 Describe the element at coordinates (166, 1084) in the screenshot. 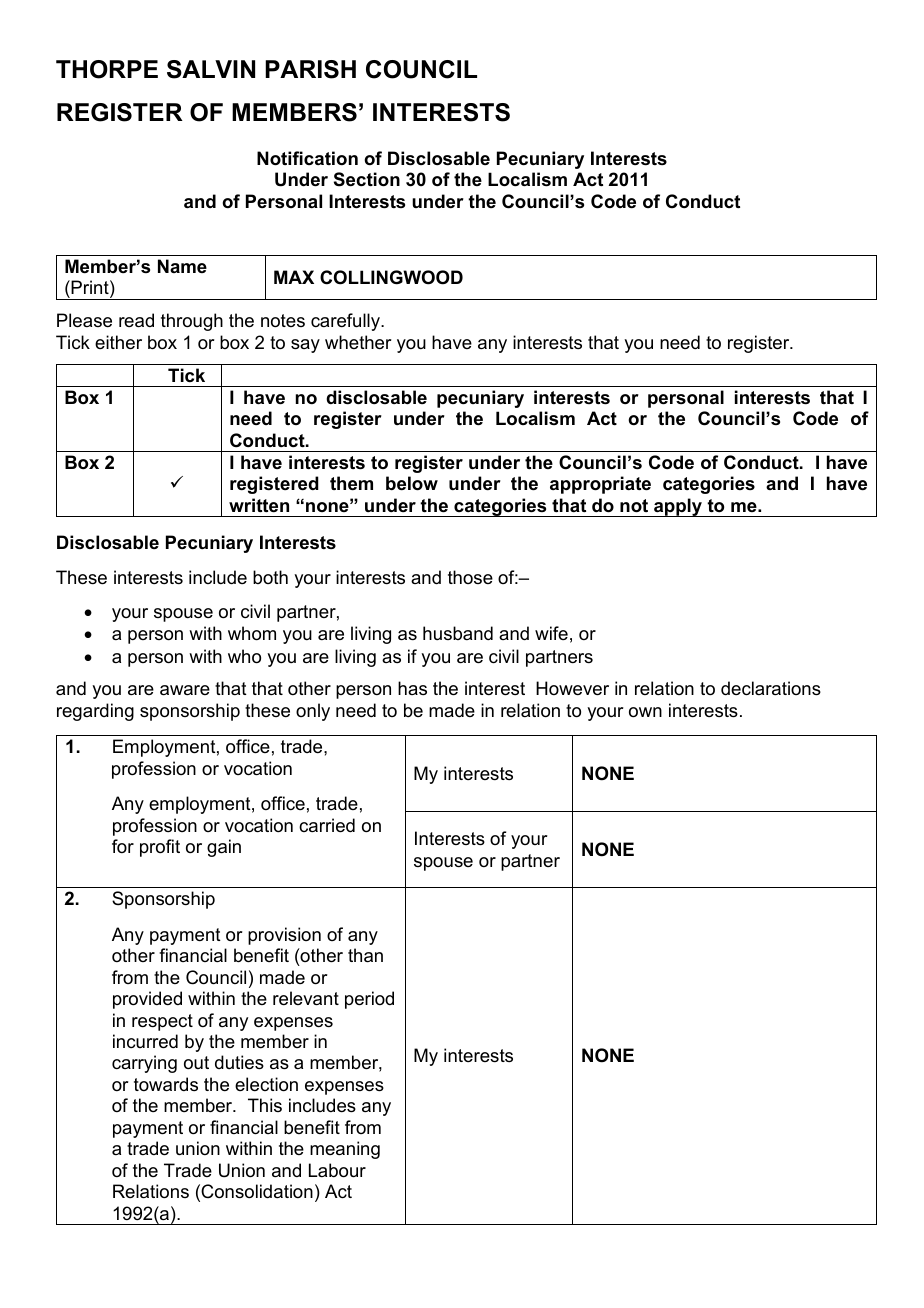

I see `towards` at that location.
